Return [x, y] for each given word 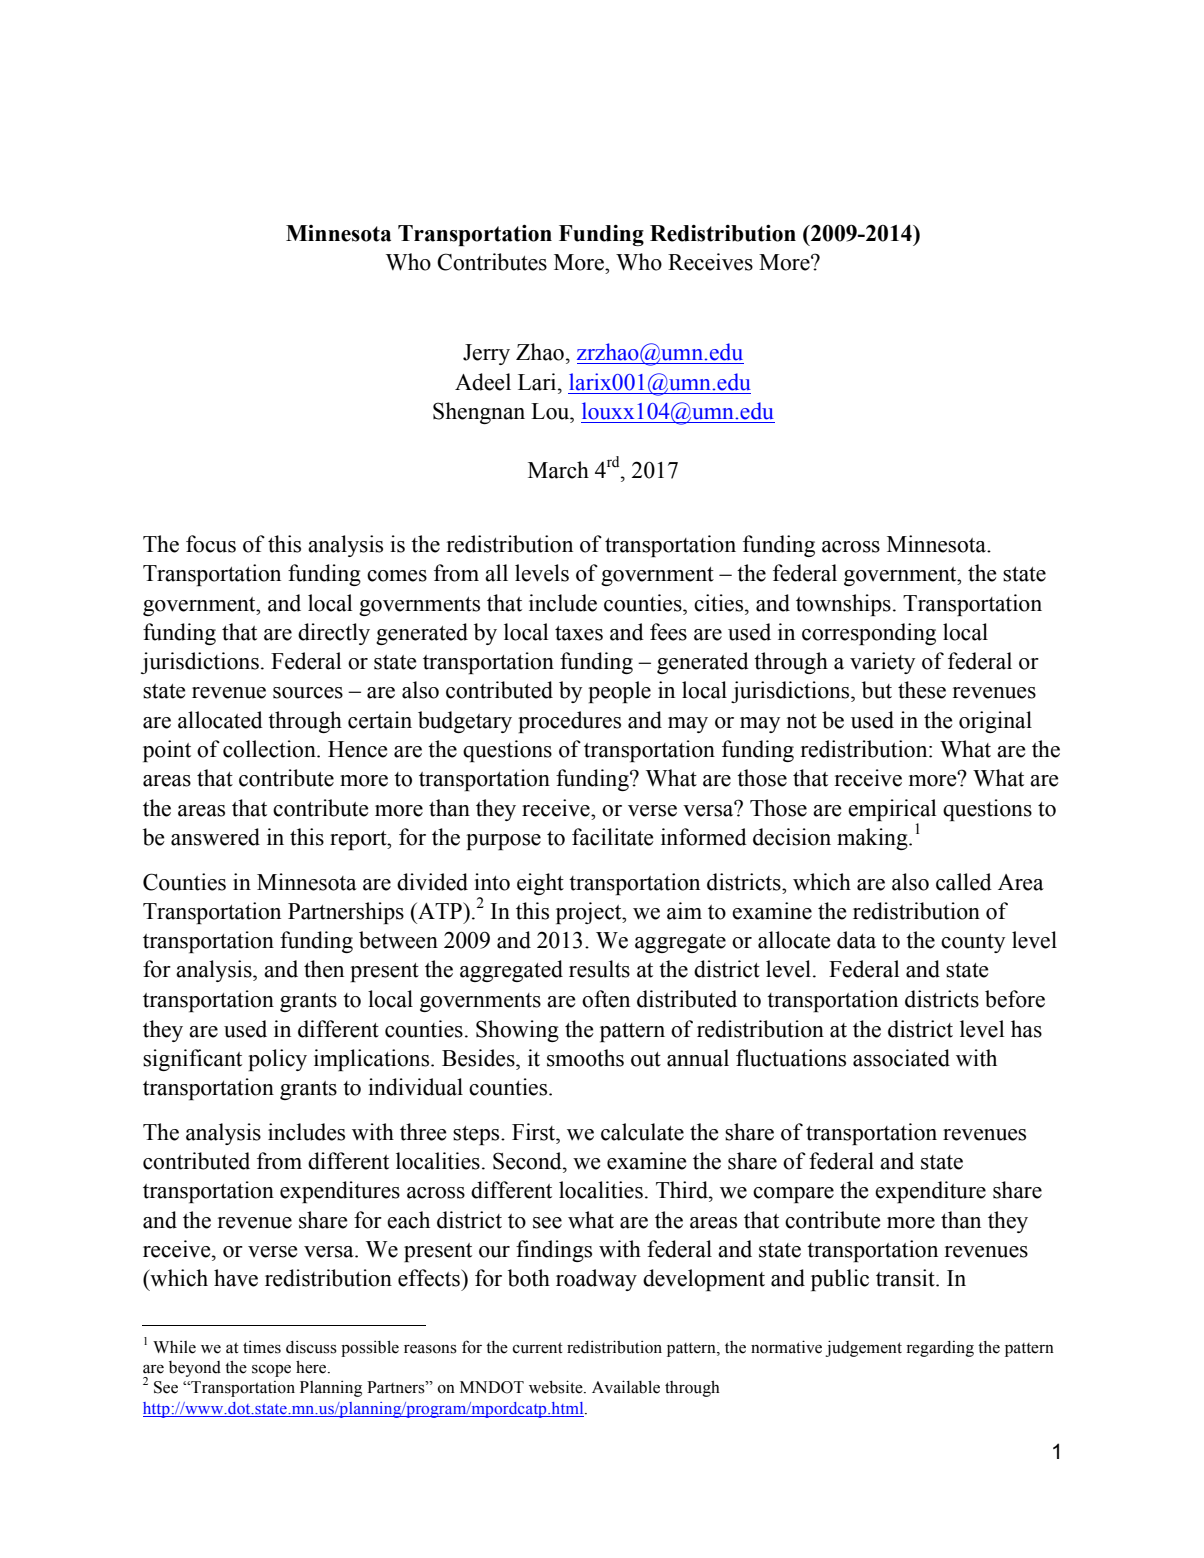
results [599, 969]
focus [211, 544]
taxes [579, 633]
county [973, 943]
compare [793, 1195]
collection [270, 749]
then [324, 969]
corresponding [869, 634]
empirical [892, 810]
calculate [642, 1132]
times [262, 1347]
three [423, 1132]
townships [843, 605]
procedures [569, 722]
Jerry [486, 354]
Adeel [483, 382]
